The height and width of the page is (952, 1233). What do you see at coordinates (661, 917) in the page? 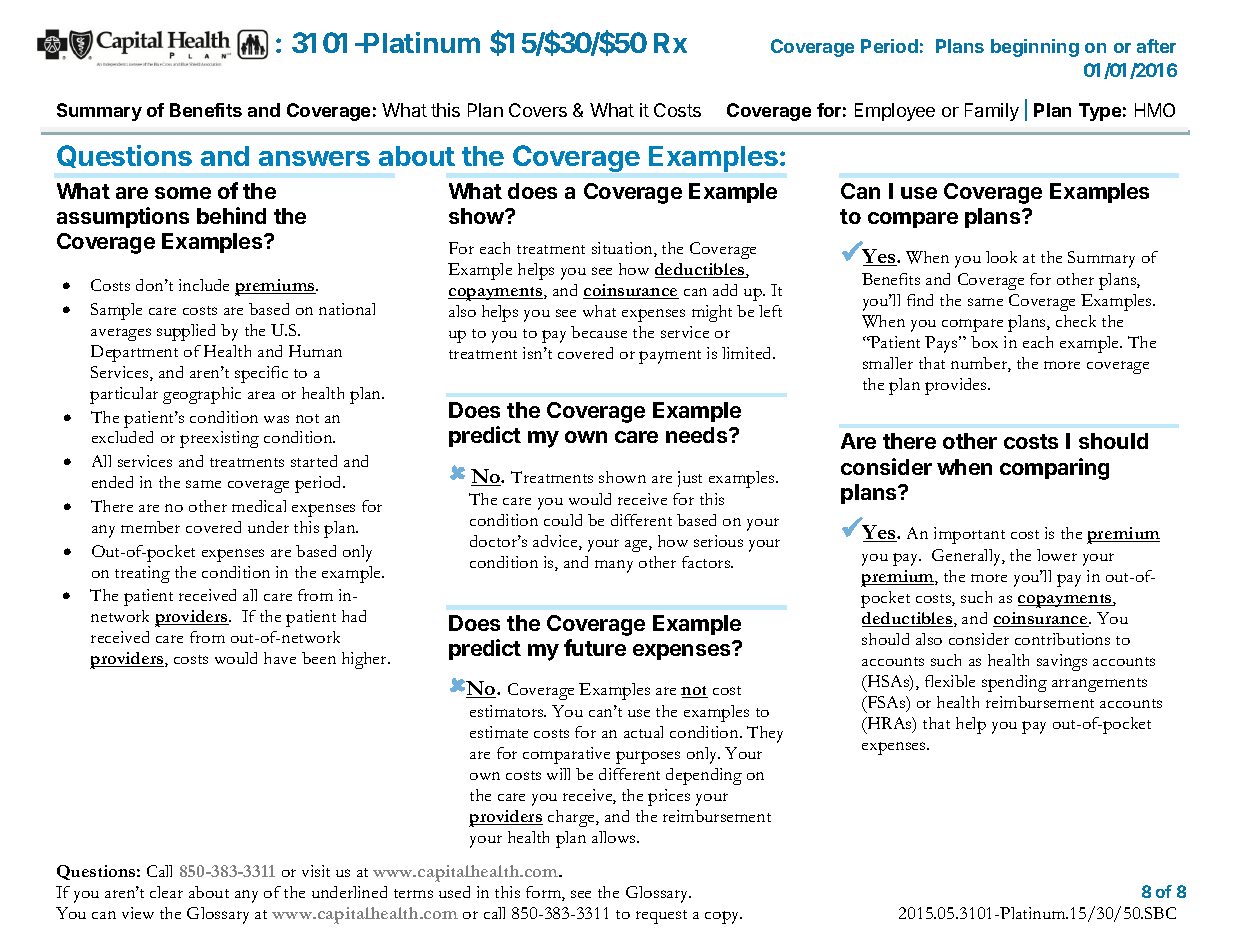
I see `request` at bounding box center [661, 917].
